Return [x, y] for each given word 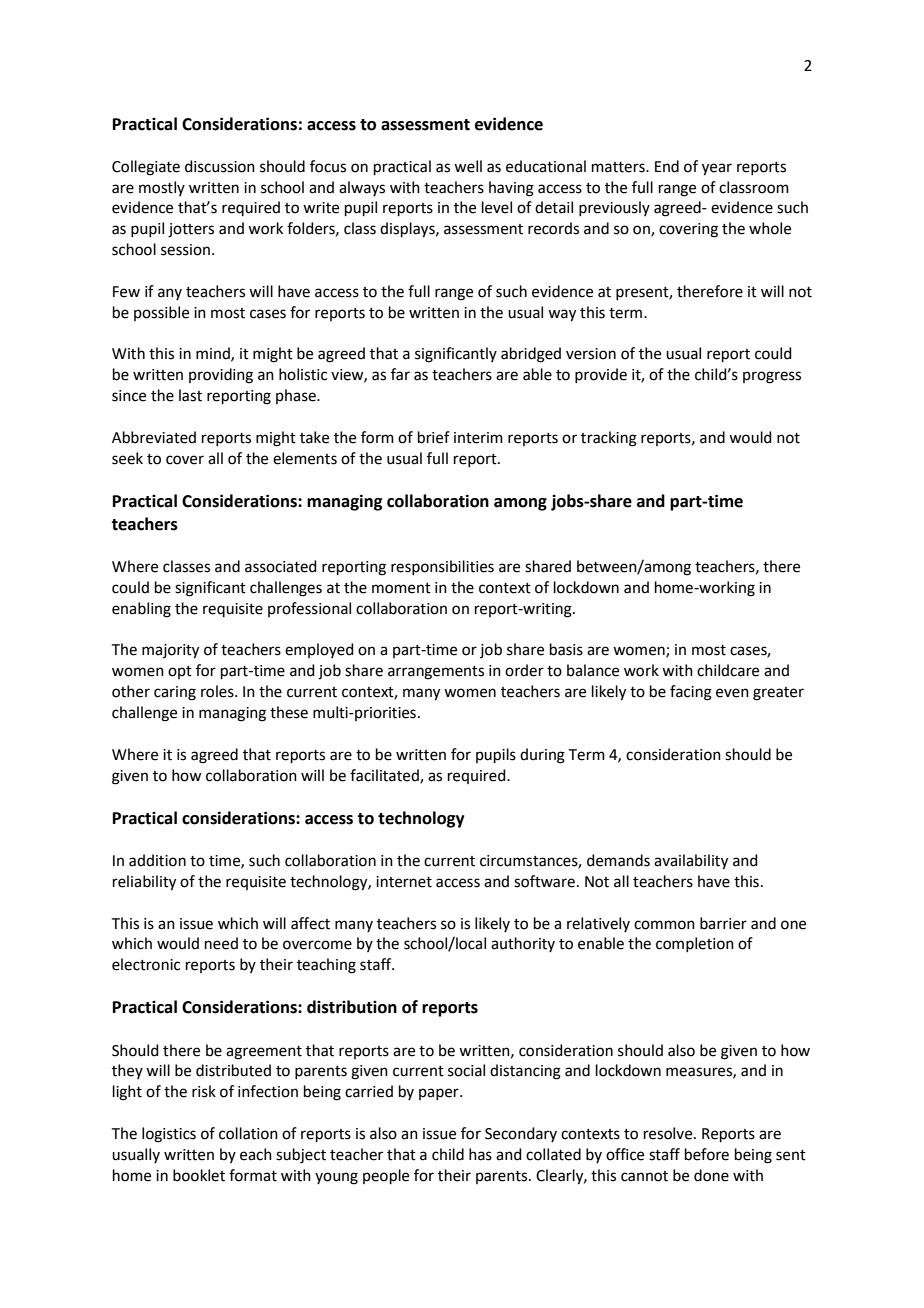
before [707, 1154]
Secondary [521, 1134]
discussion [220, 166]
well [468, 166]
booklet [199, 1175]
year [717, 169]
